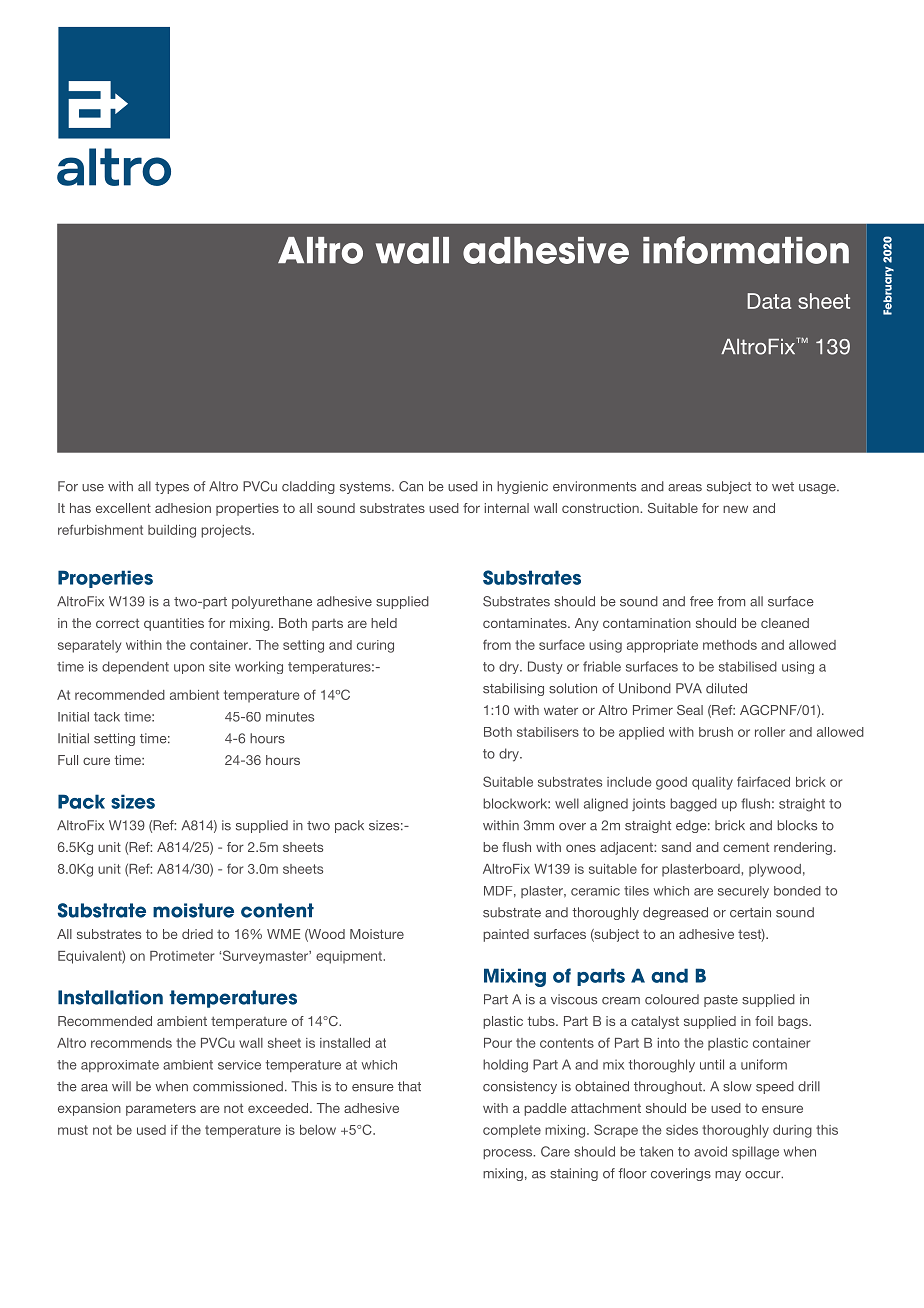 Image resolution: width=924 pixels, height=1308 pixels. What do you see at coordinates (172, 488) in the page?
I see `types` at bounding box center [172, 488].
